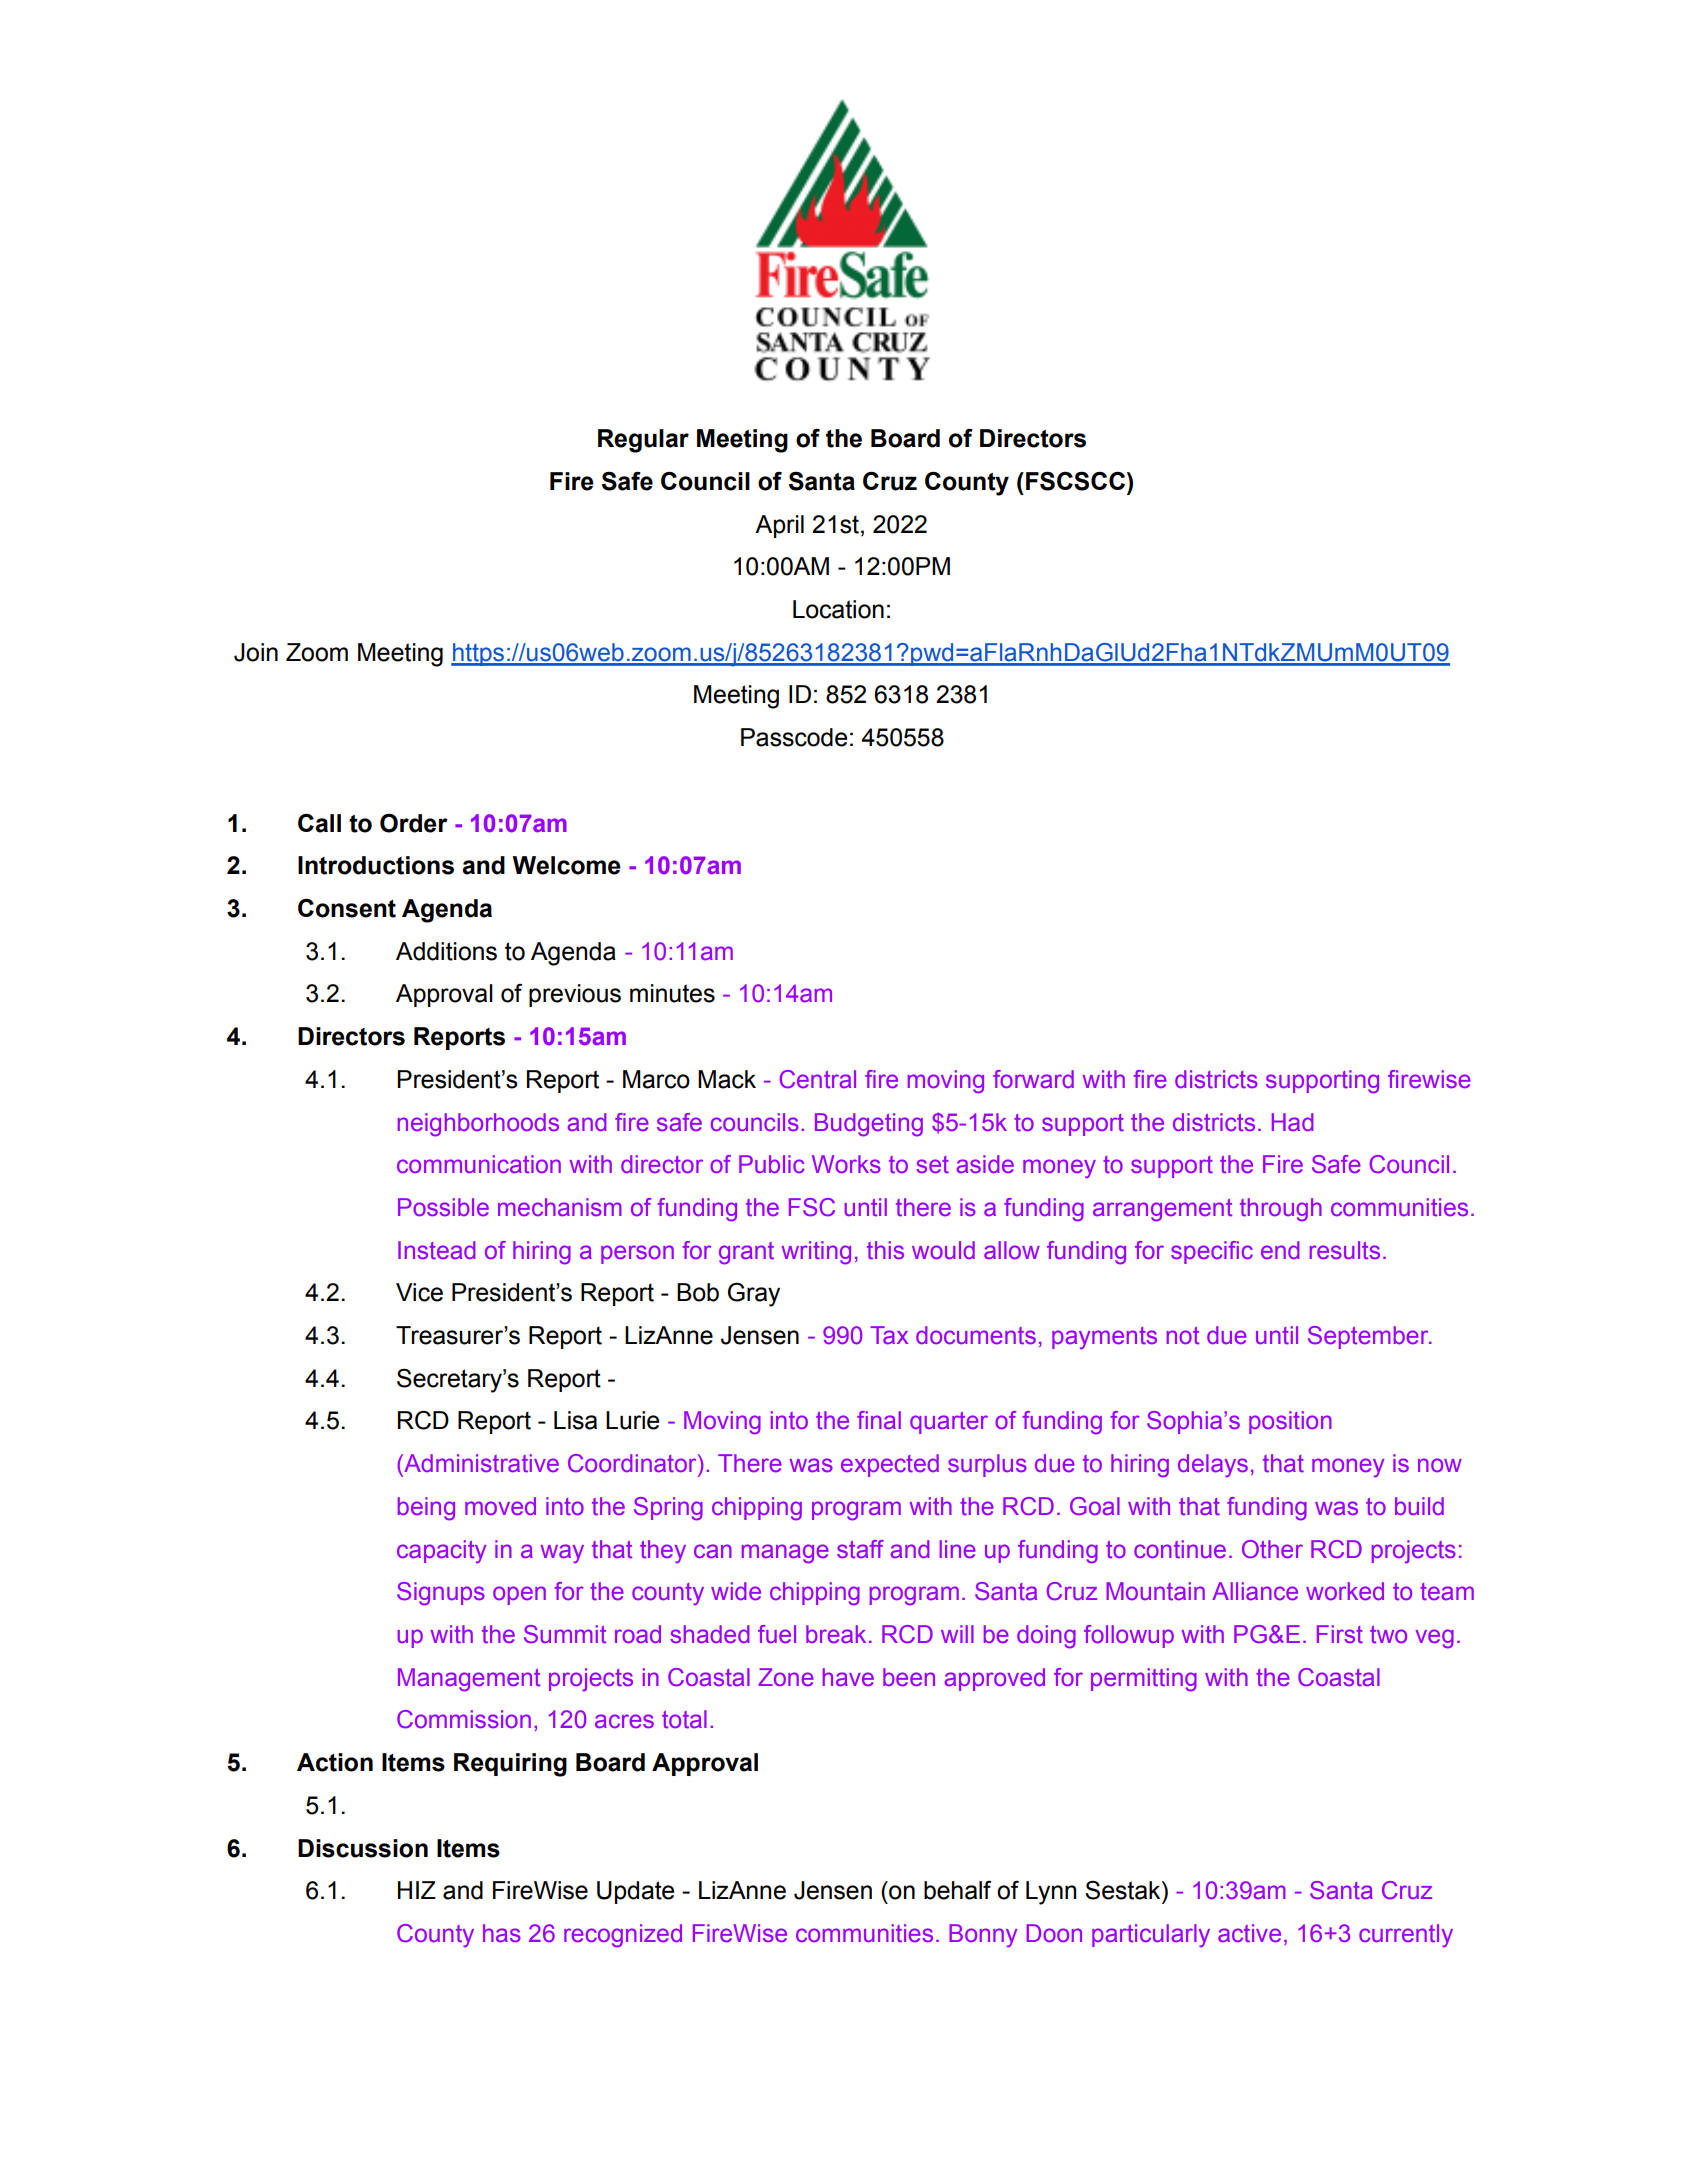  What do you see at coordinates (417, 1890) in the document?
I see `HIZ` at bounding box center [417, 1890].
